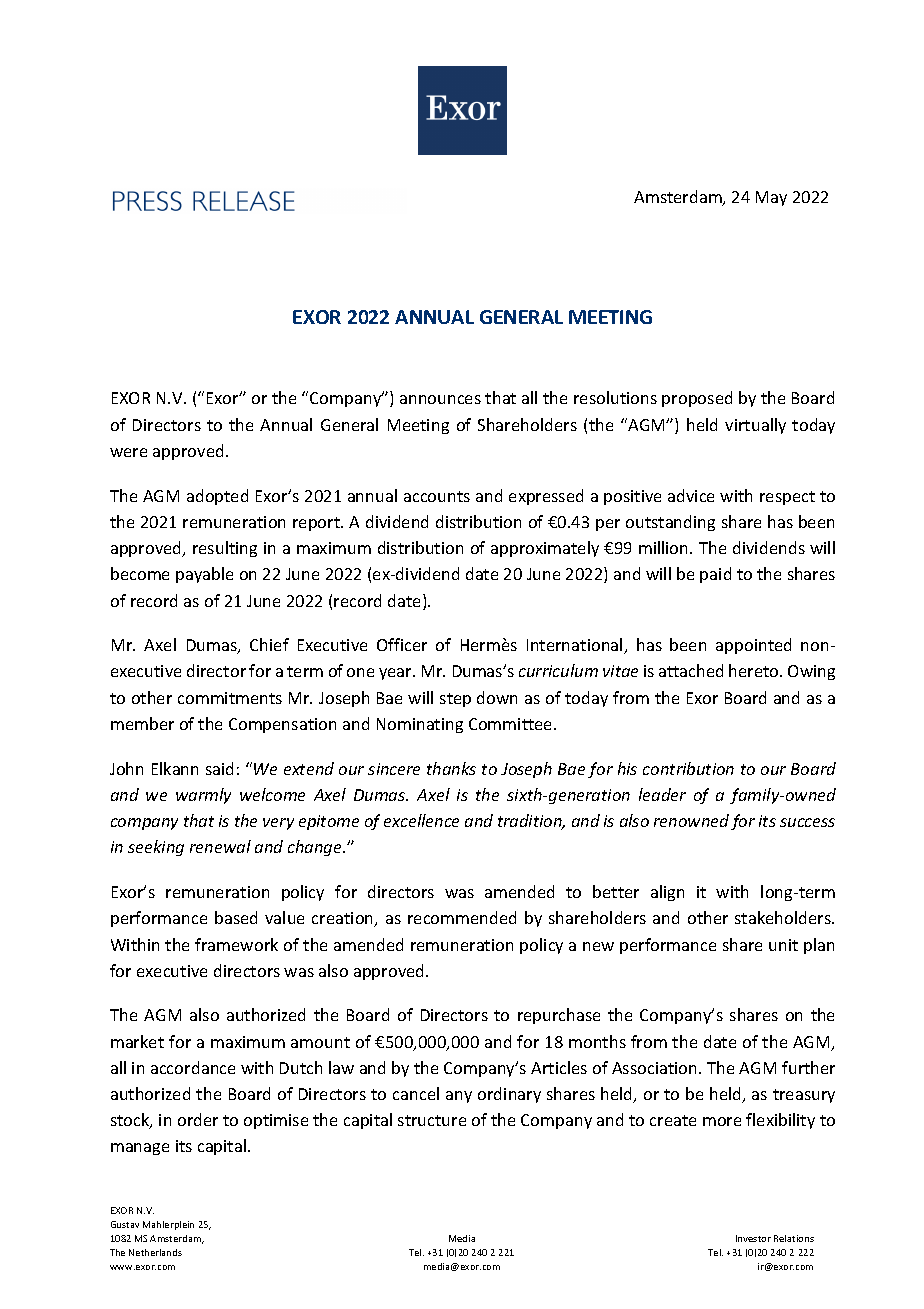 Image resolution: width=924 pixels, height=1309 pixels. What do you see at coordinates (155, 1252) in the page?
I see `Netherlands` at bounding box center [155, 1252].
